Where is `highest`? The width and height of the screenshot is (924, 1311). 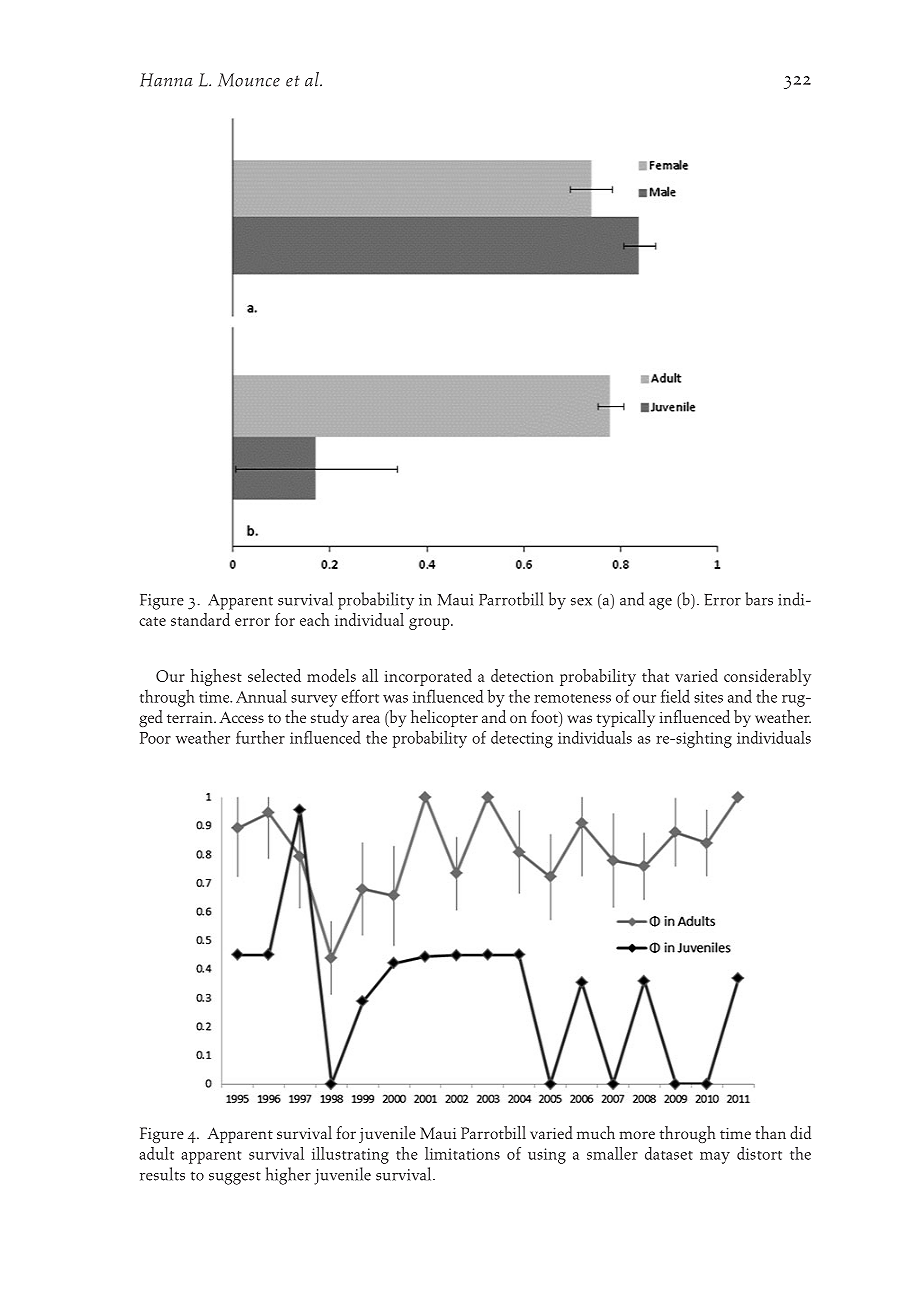 highest is located at coordinates (216, 677).
